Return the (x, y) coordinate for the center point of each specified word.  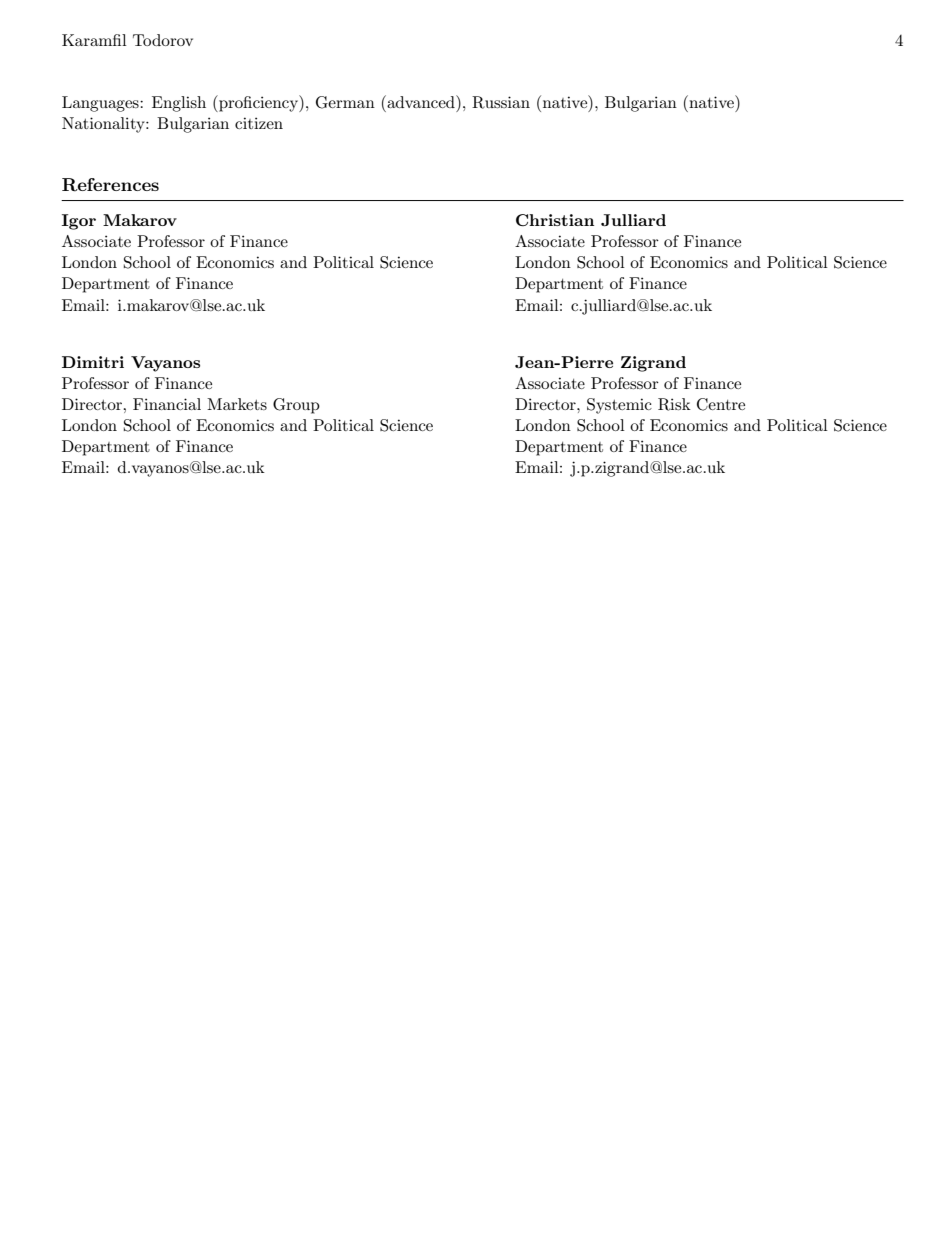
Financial (167, 404)
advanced (421, 101)
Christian (555, 220)
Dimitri (93, 362)
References (110, 185)
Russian (501, 102)
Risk (674, 404)
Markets (237, 404)
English (179, 104)
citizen (259, 123)
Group (296, 406)
